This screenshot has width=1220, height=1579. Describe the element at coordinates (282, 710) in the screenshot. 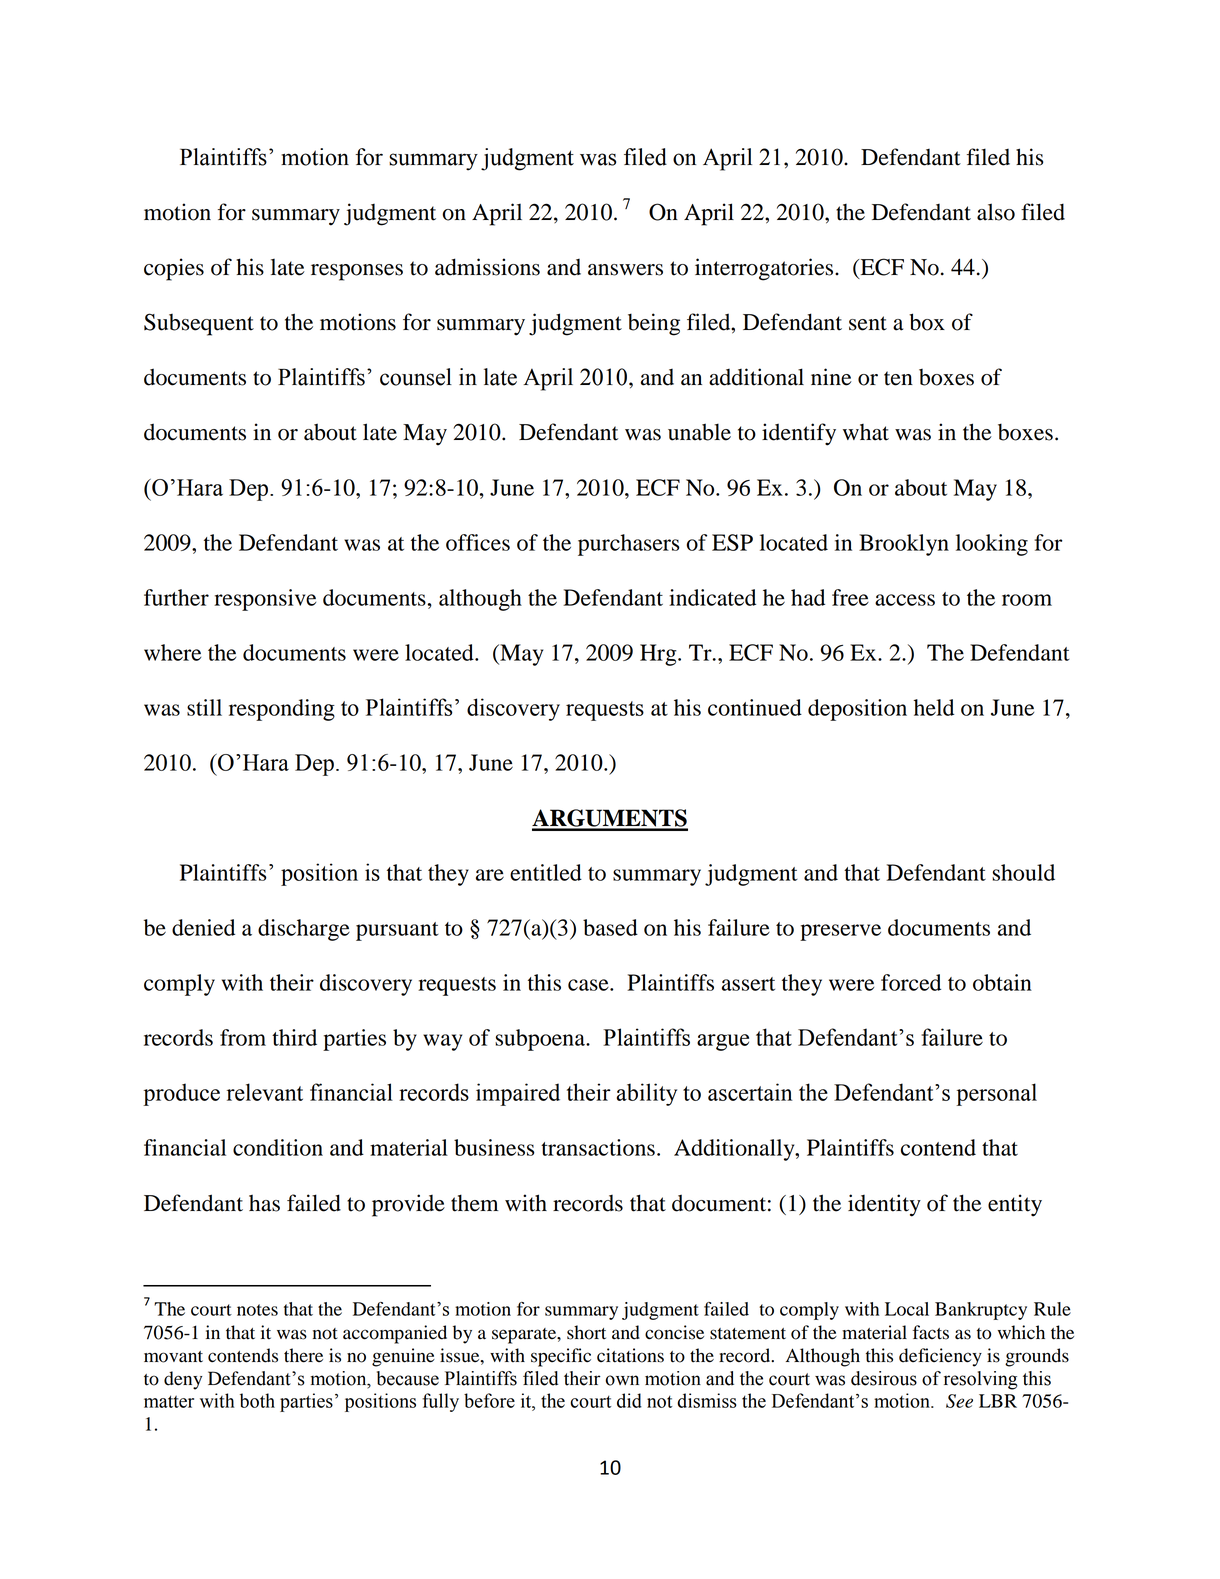

I see `responding` at that location.
